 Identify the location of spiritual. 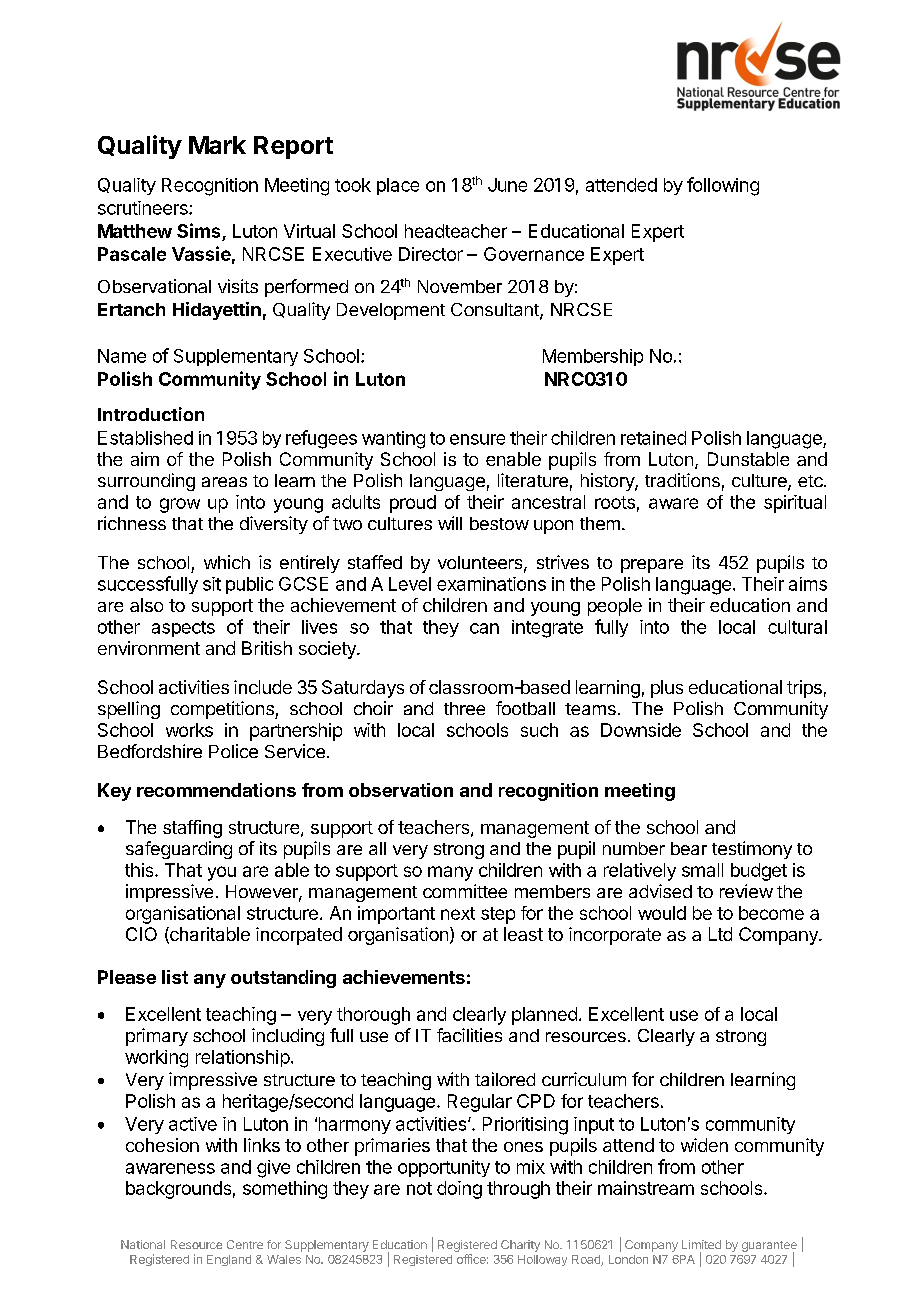
(795, 504).
